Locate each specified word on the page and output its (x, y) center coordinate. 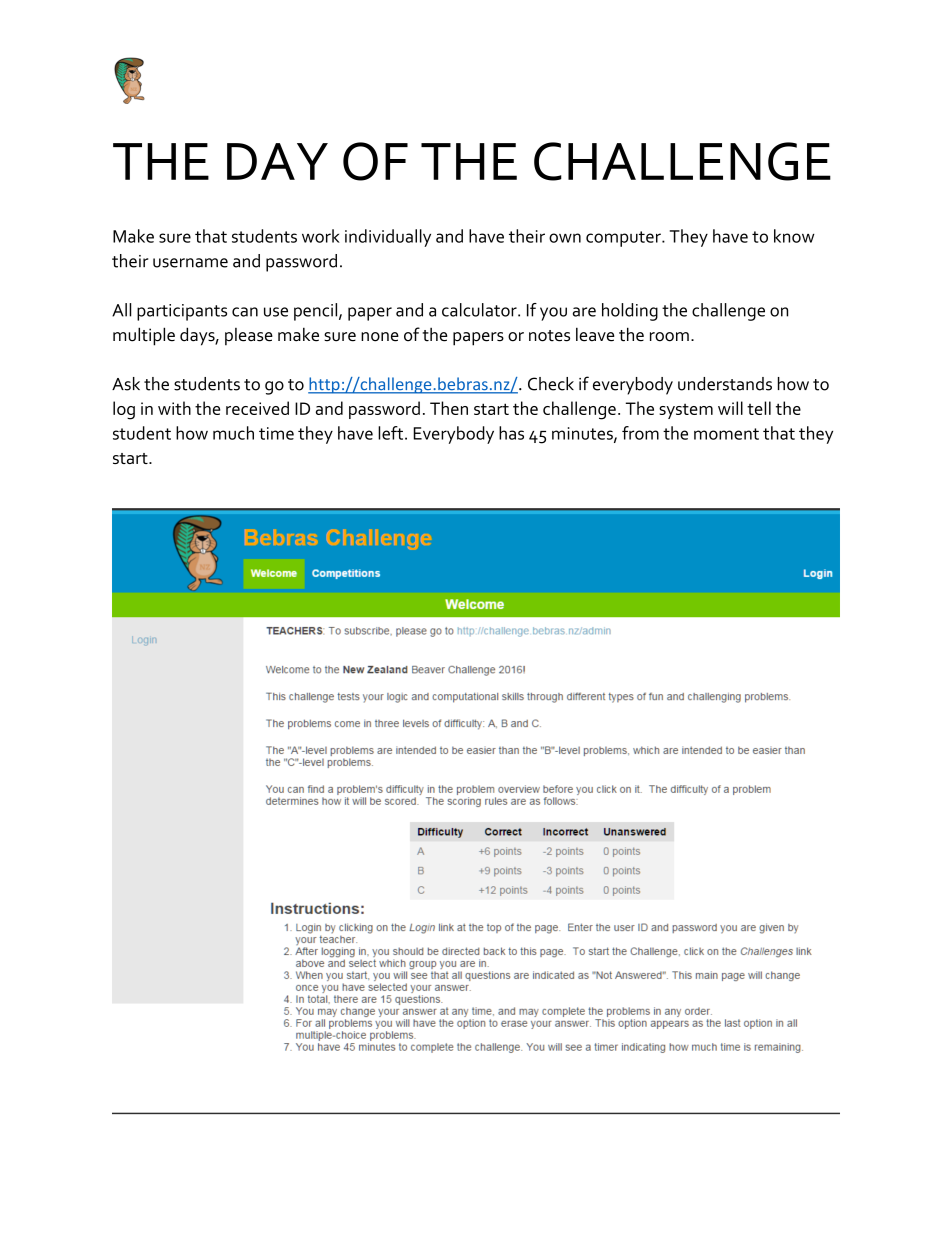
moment (726, 434)
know (794, 236)
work (321, 236)
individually (388, 238)
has (511, 433)
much (233, 433)
